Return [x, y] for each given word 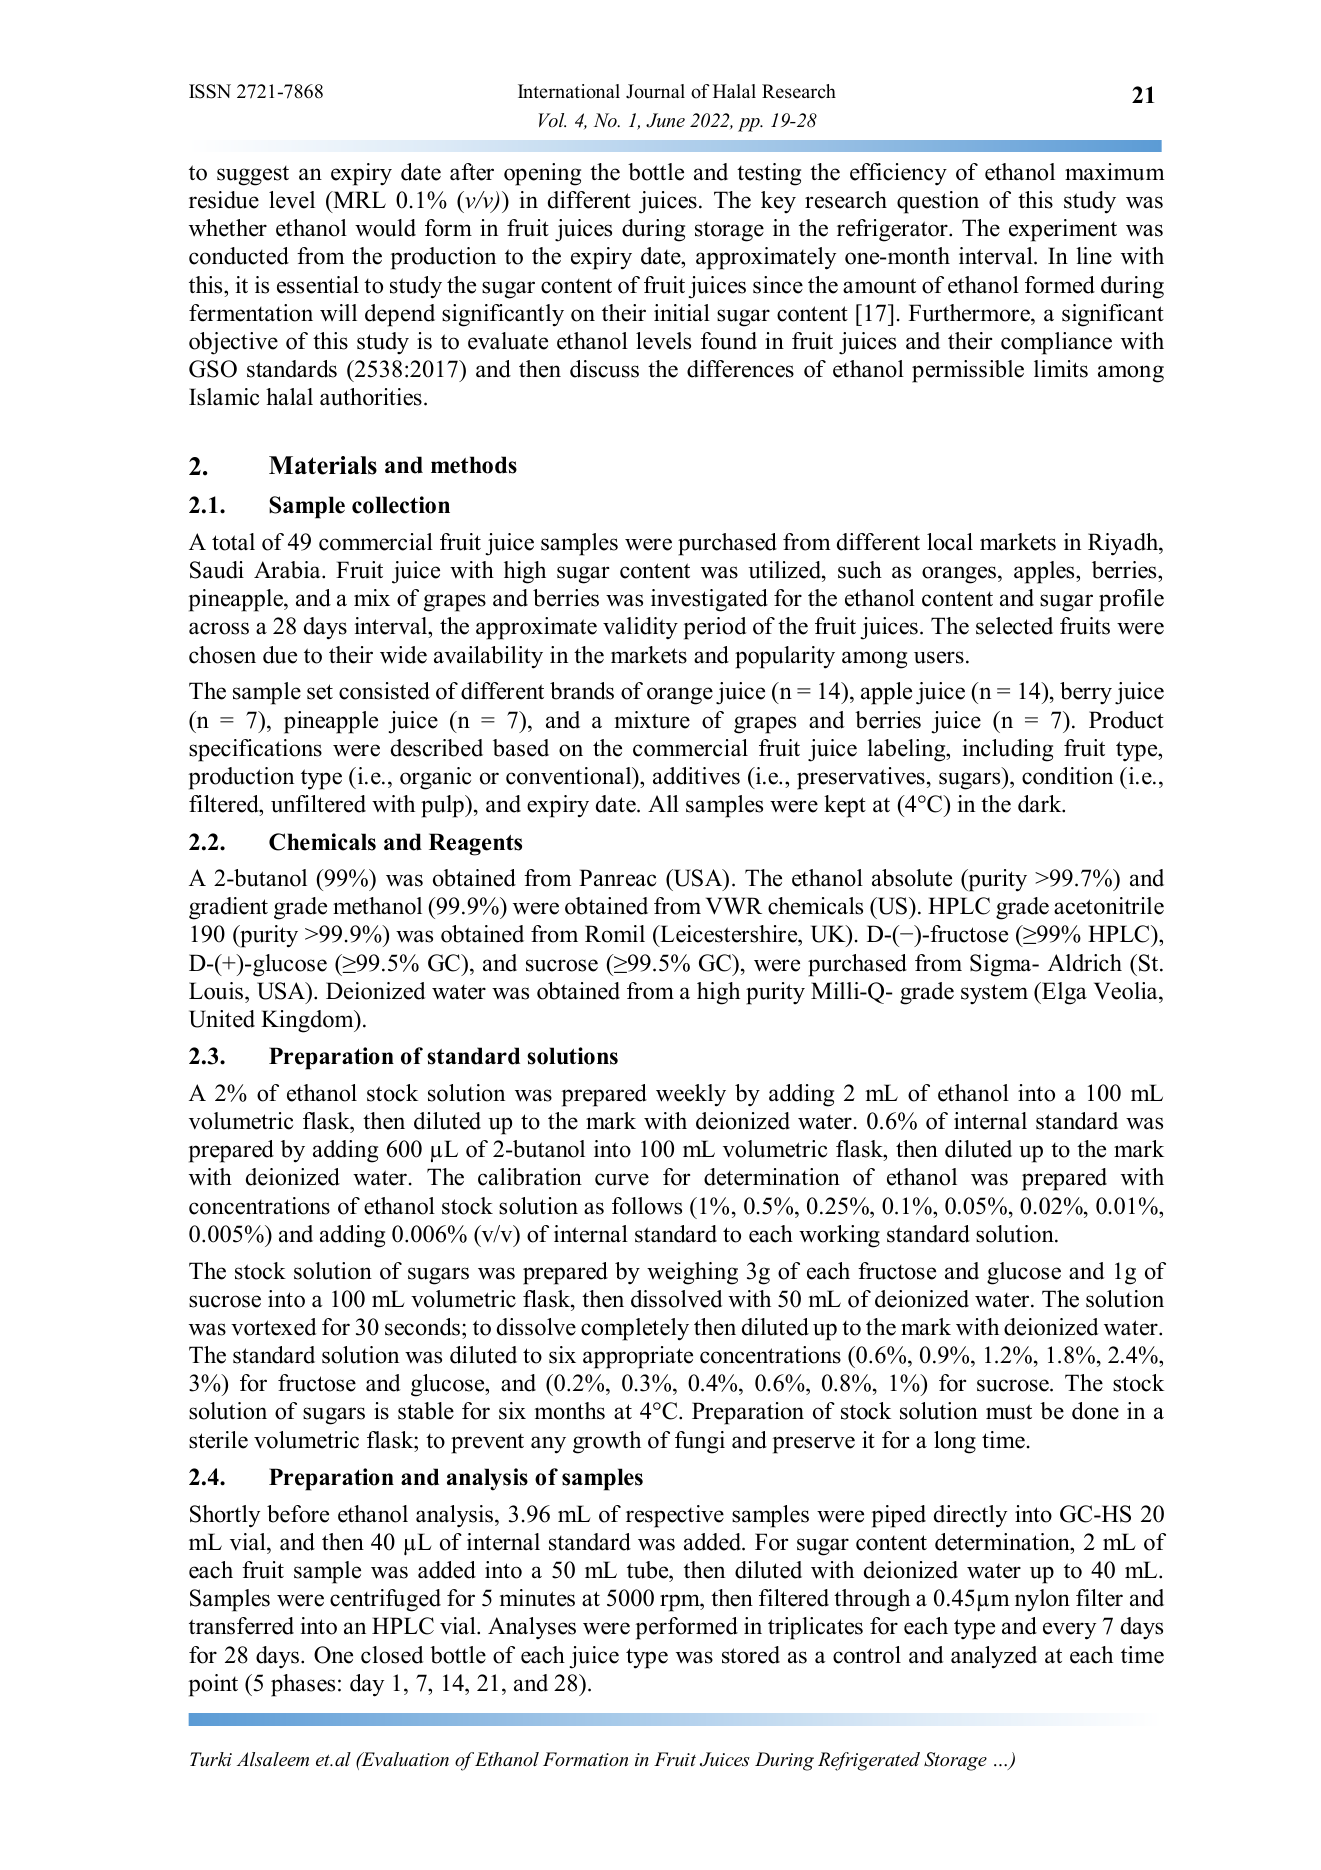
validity [640, 628]
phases [303, 1685]
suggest [253, 176]
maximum [1115, 172]
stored [751, 1655]
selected [1014, 626]
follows [647, 1206]
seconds [422, 1327]
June [665, 120]
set [320, 692]
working [839, 1236]
